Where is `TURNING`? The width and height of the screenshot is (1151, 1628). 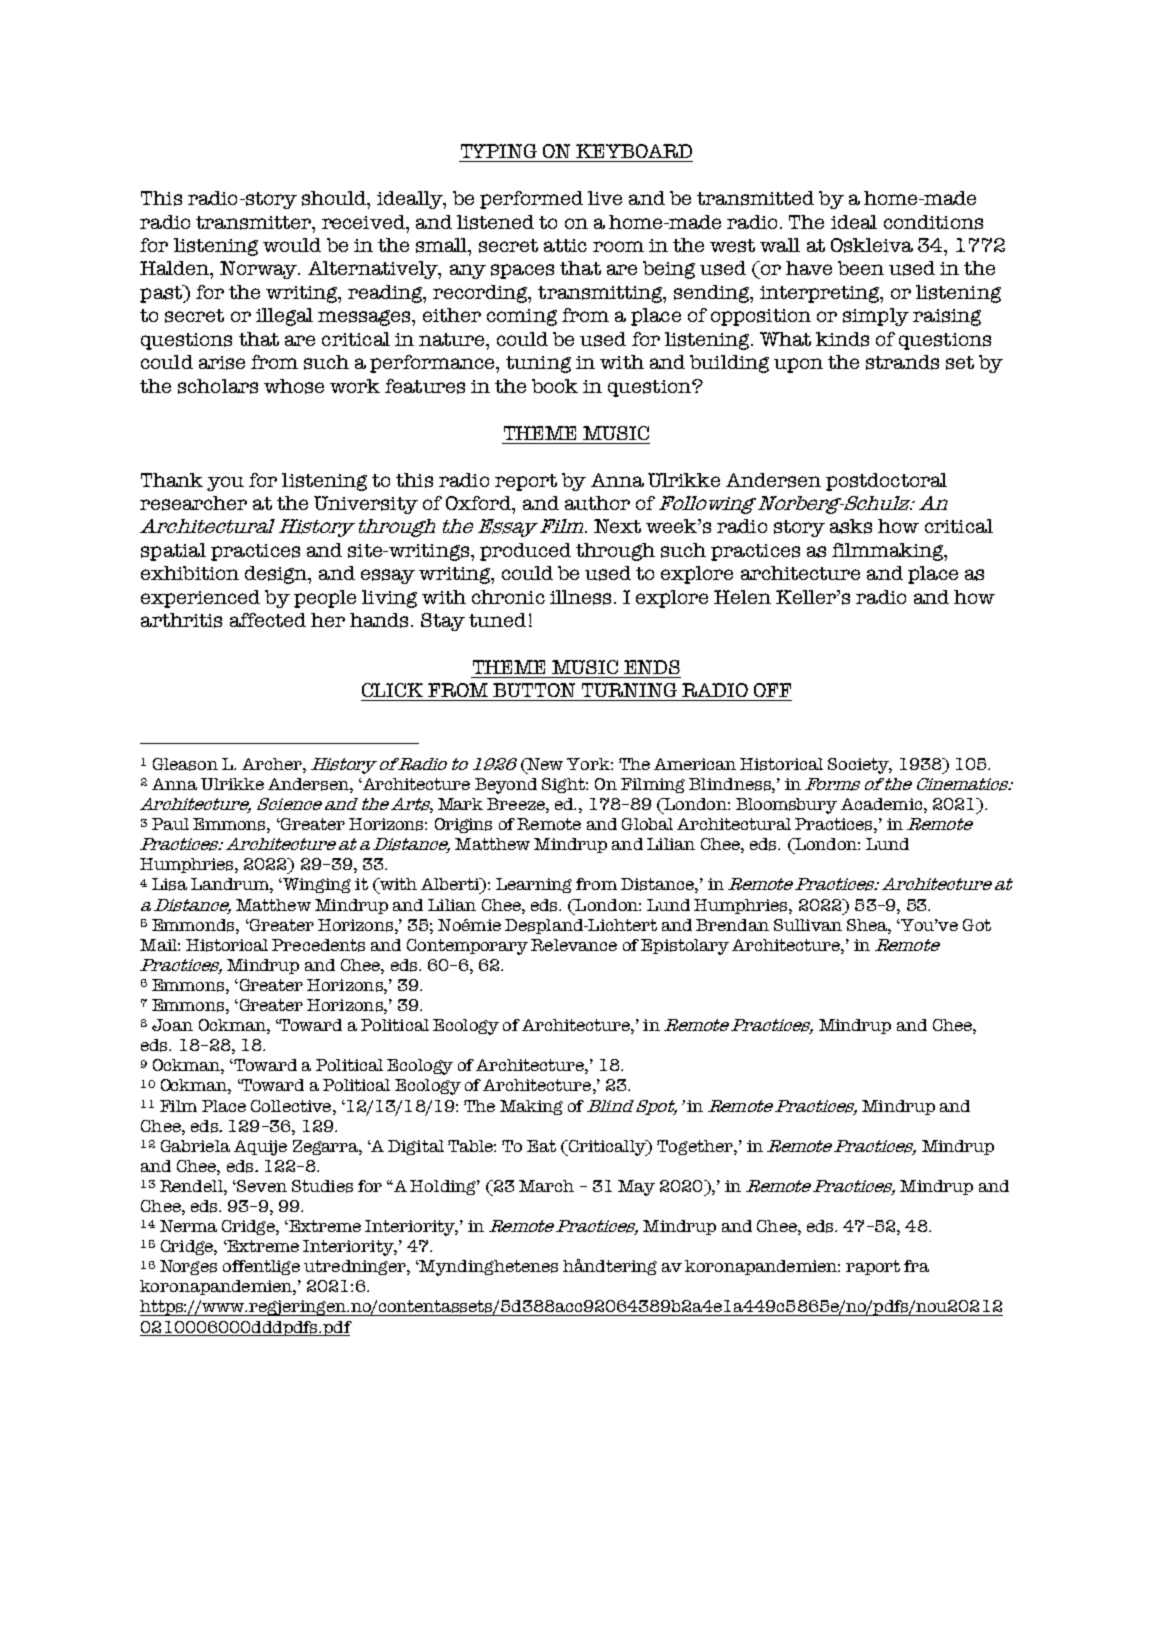
TURNING is located at coordinates (629, 690).
